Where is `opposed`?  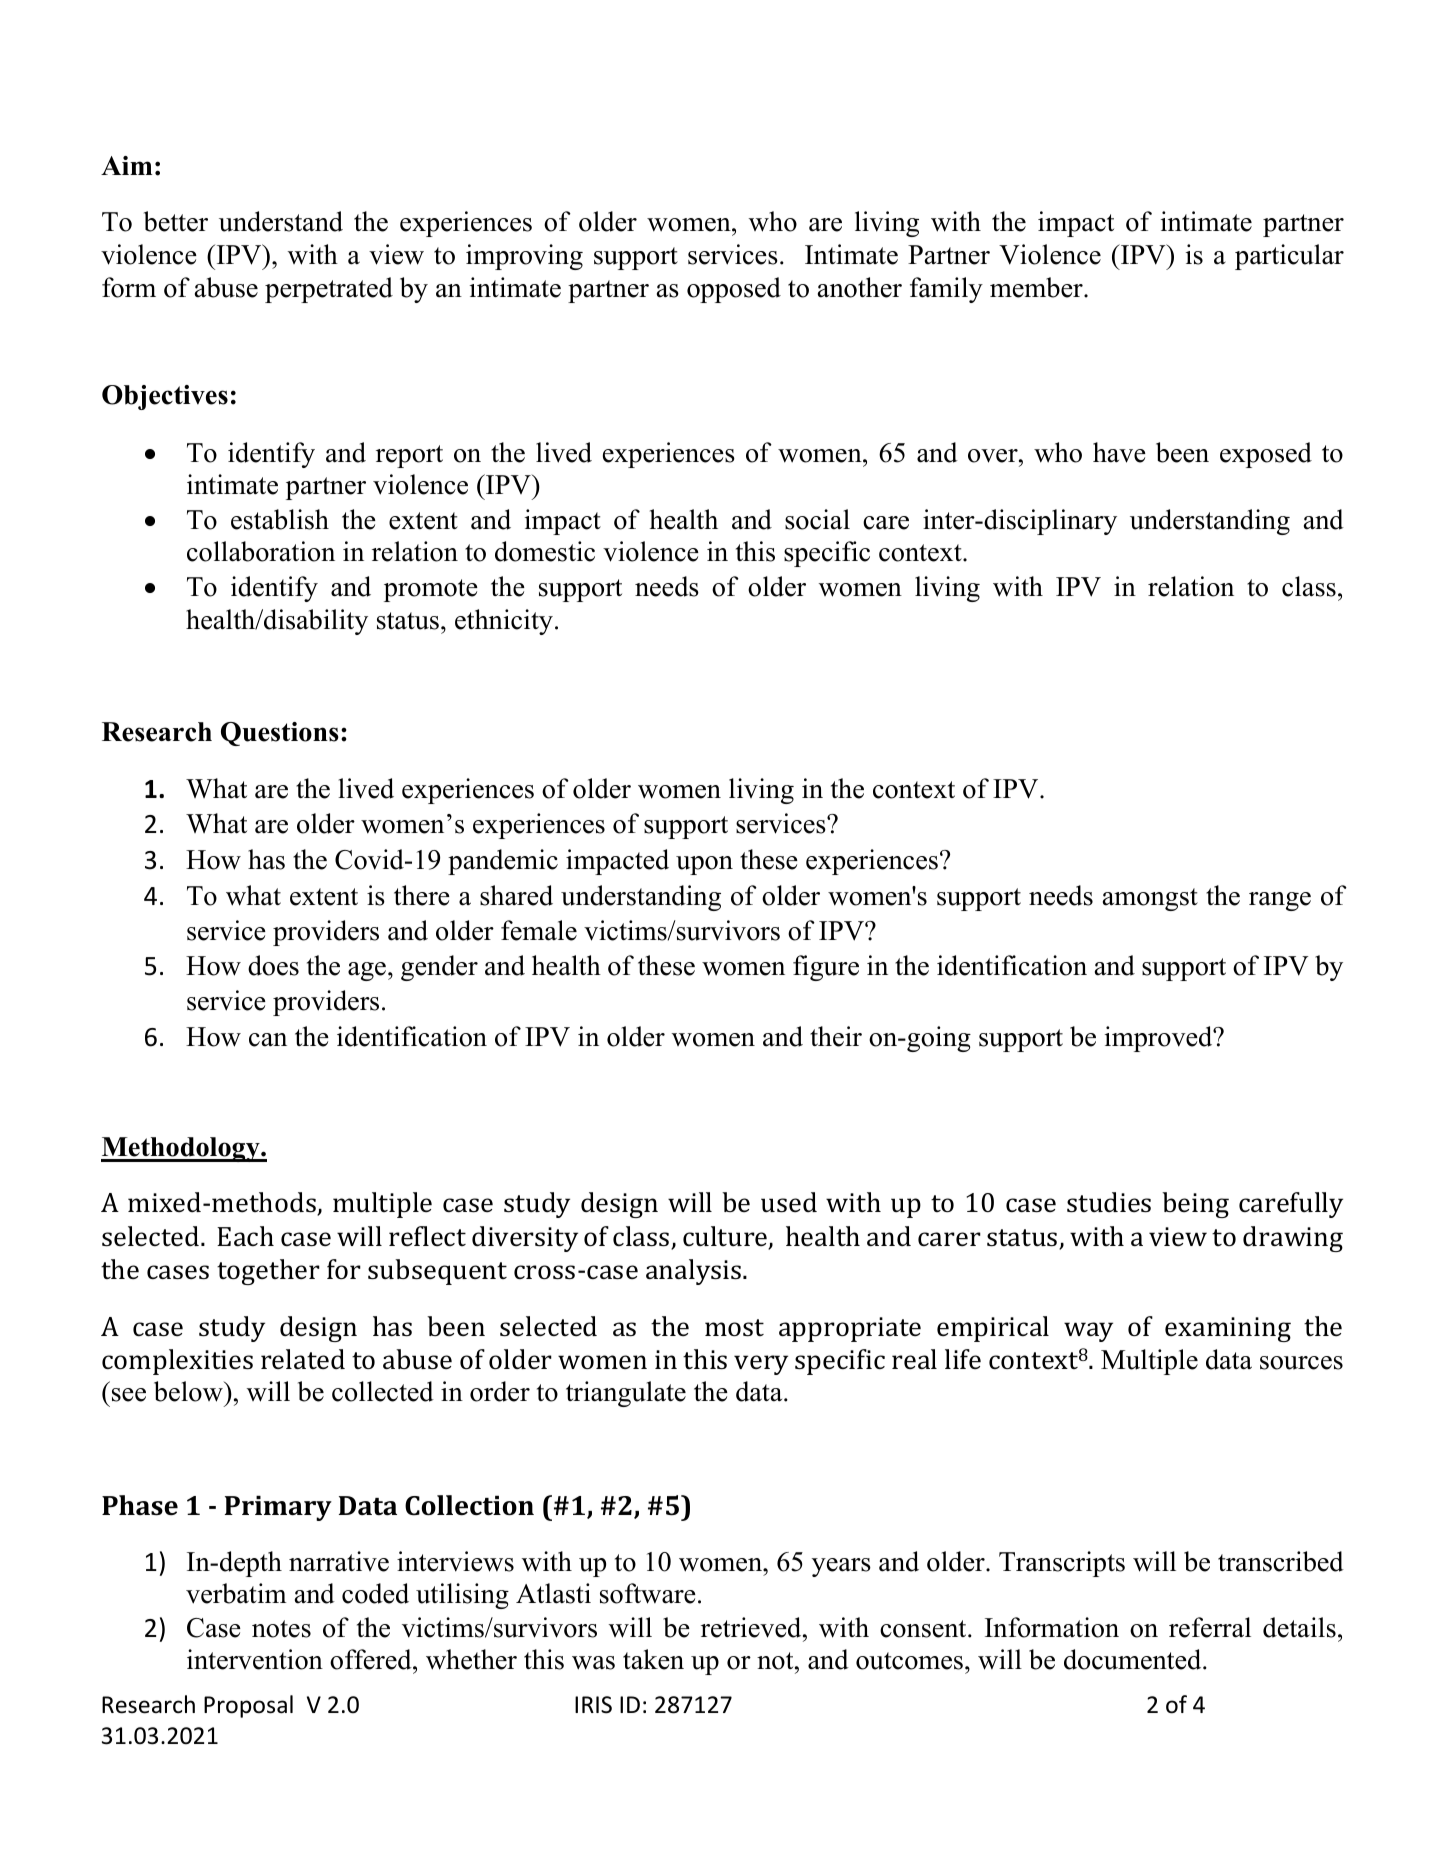 opposed is located at coordinates (734, 290).
